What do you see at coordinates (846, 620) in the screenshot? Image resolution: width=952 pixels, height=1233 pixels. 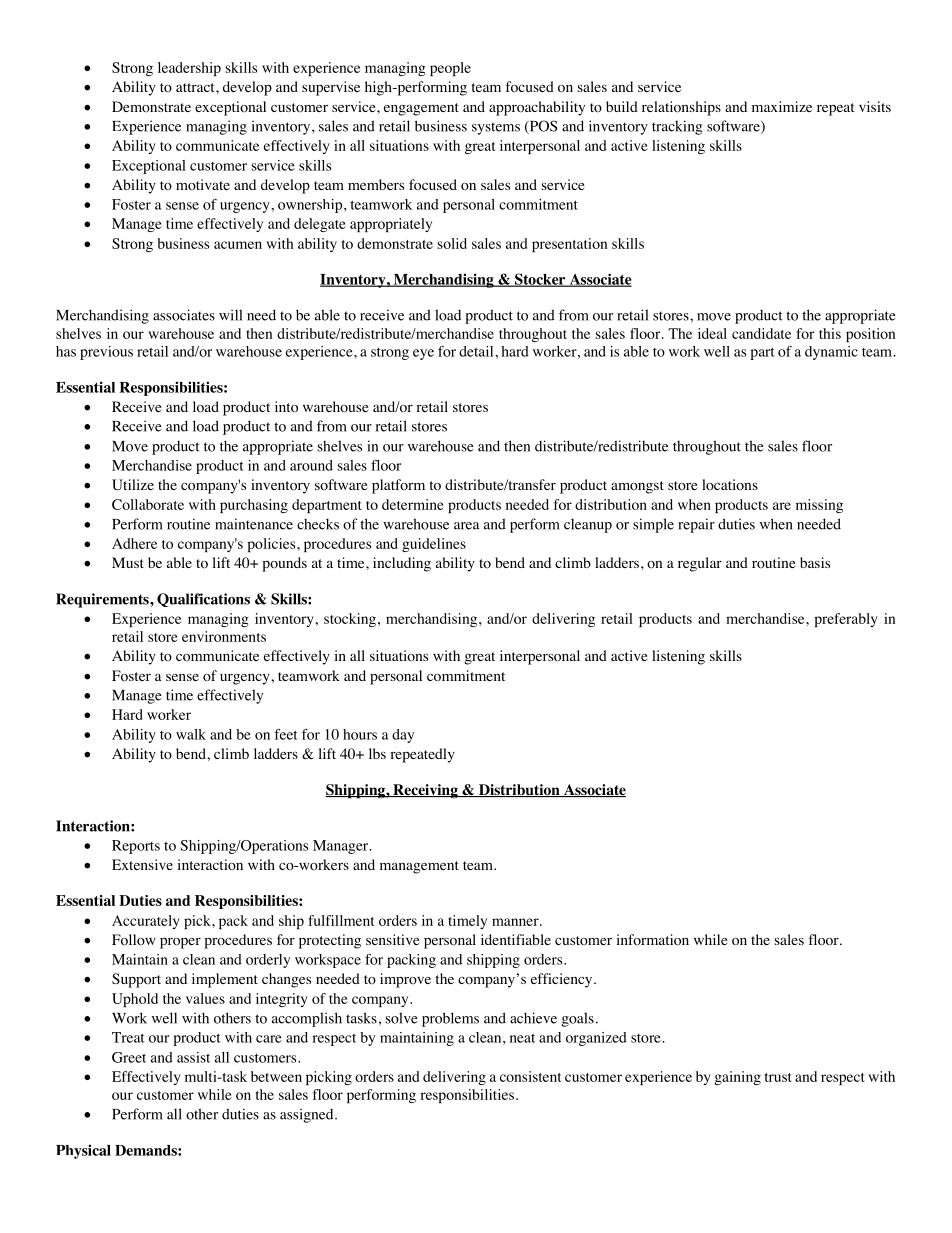 I see `preferably` at bounding box center [846, 620].
